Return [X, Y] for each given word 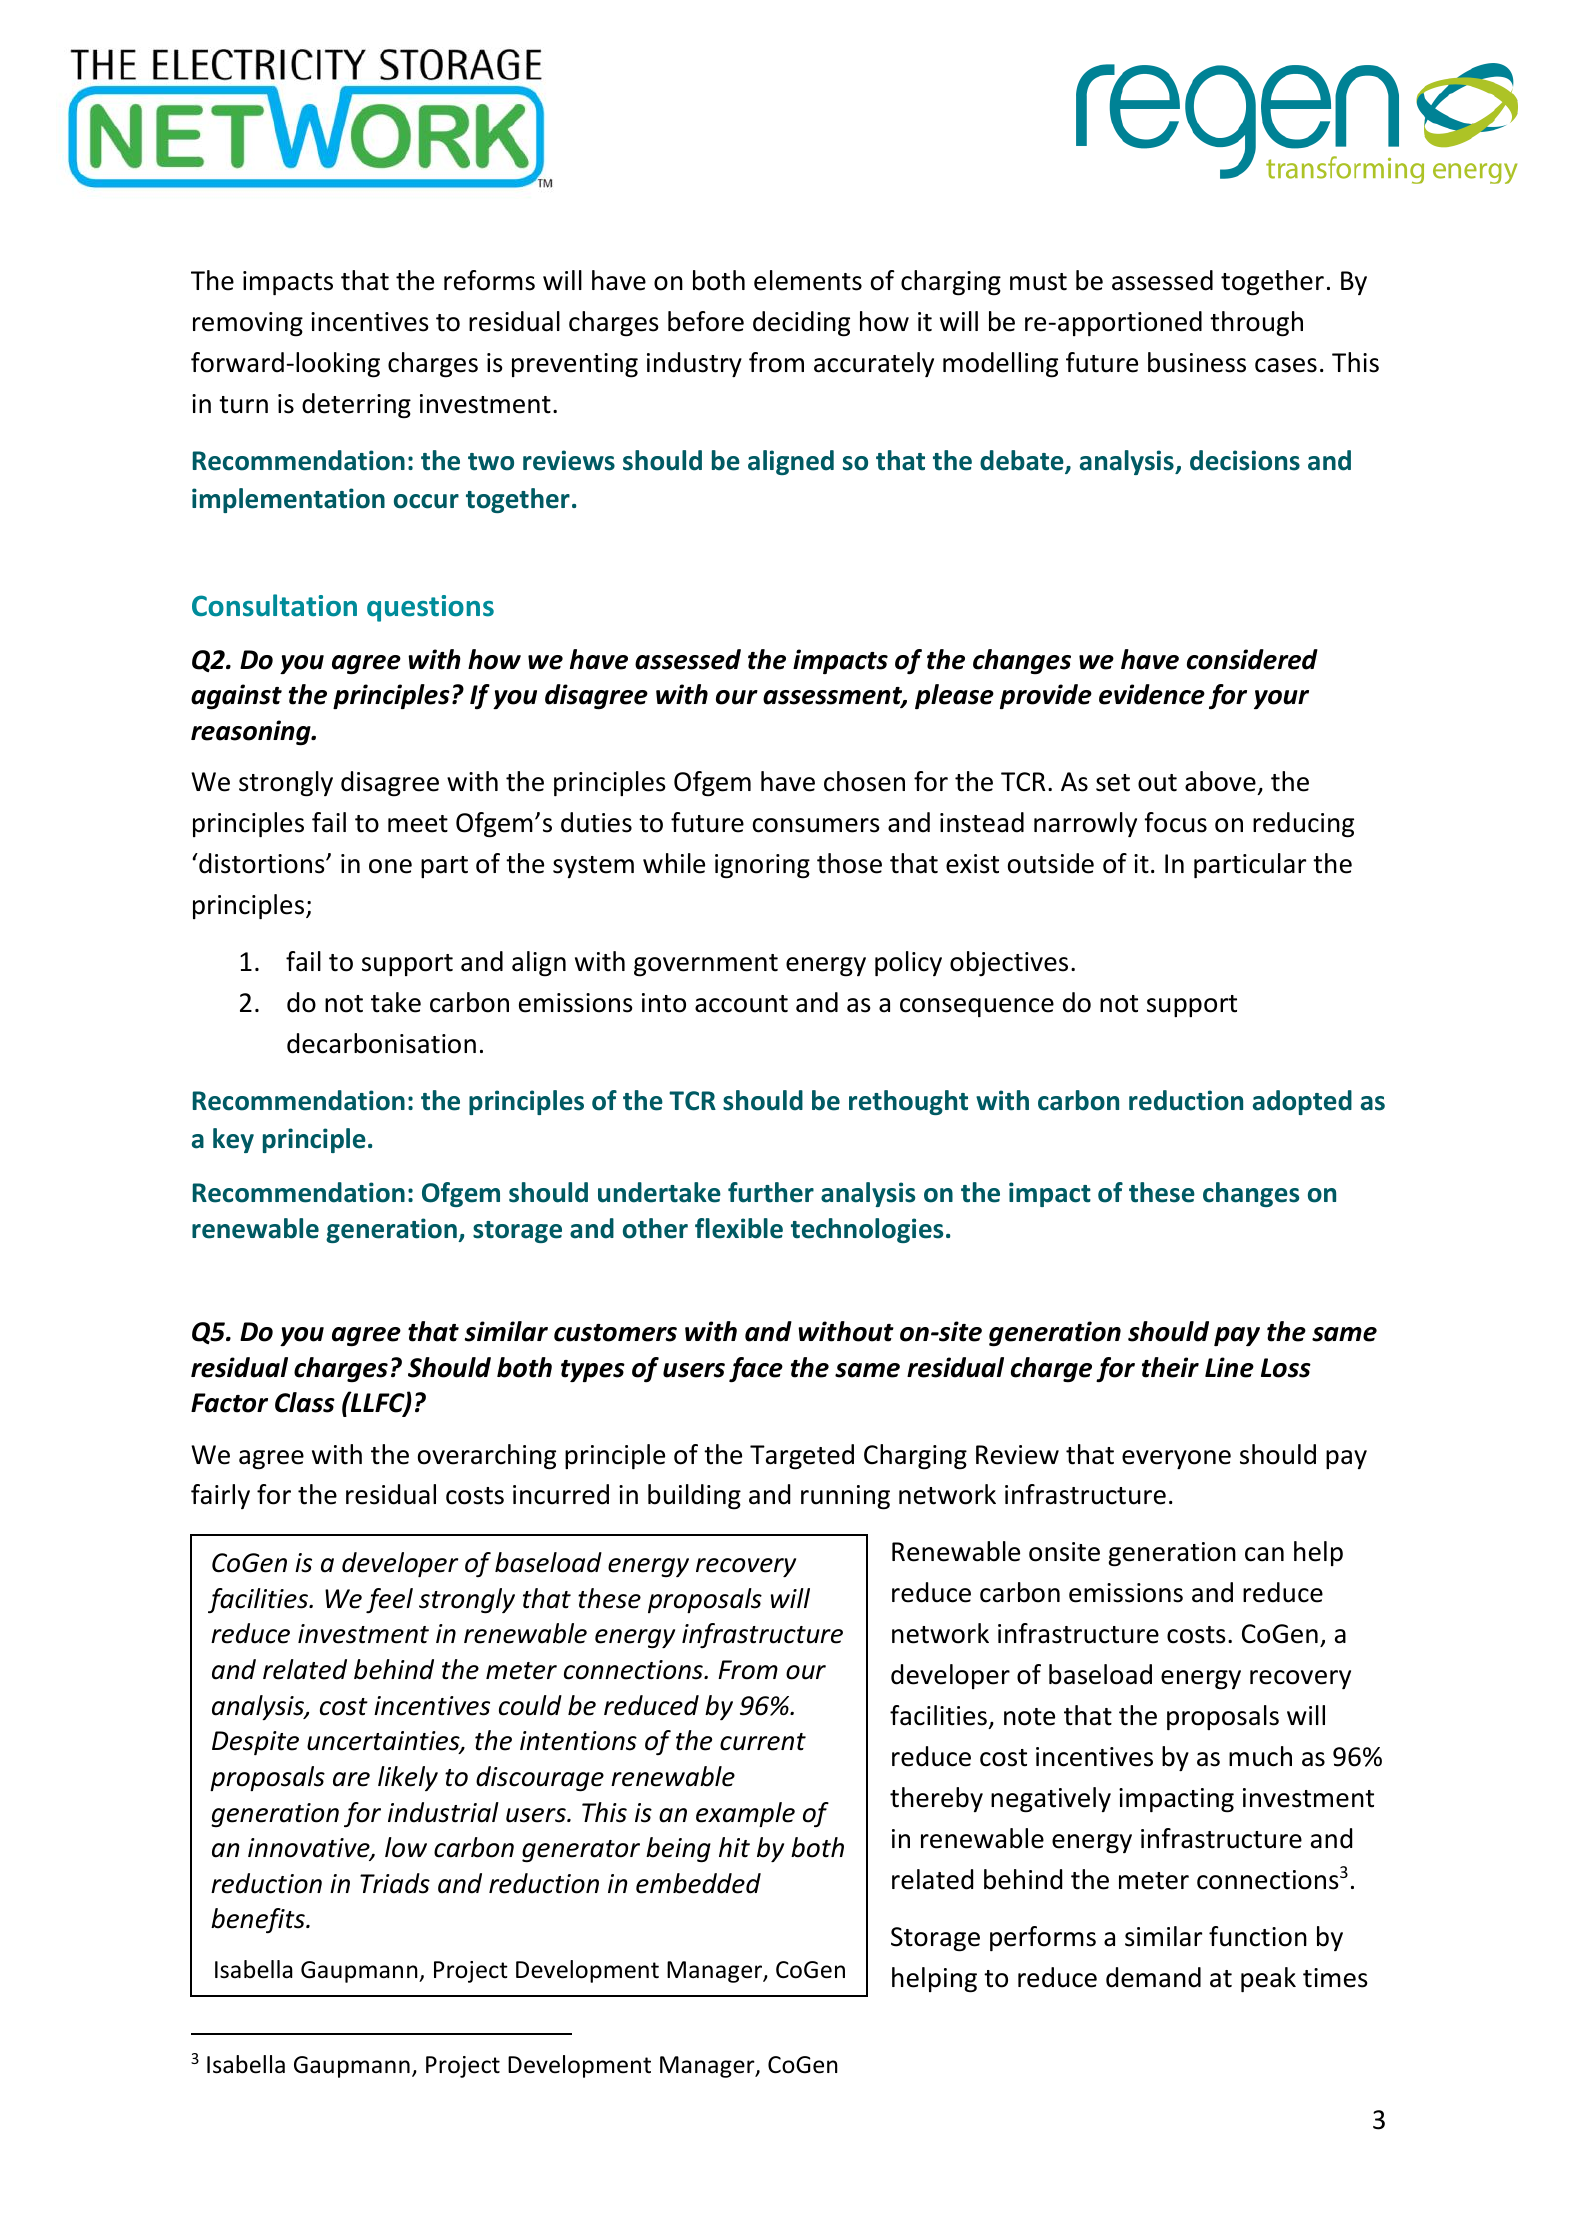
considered [1252, 659]
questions [430, 608]
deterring [356, 406]
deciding [801, 324]
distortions [262, 863]
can [1264, 1554]
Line [1229, 1367]
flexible [739, 1228]
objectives [1009, 963]
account [741, 1004]
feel [389, 1600]
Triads [395, 1883]
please [954, 696]
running [845, 1497]
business [1197, 362]
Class [305, 1402]
